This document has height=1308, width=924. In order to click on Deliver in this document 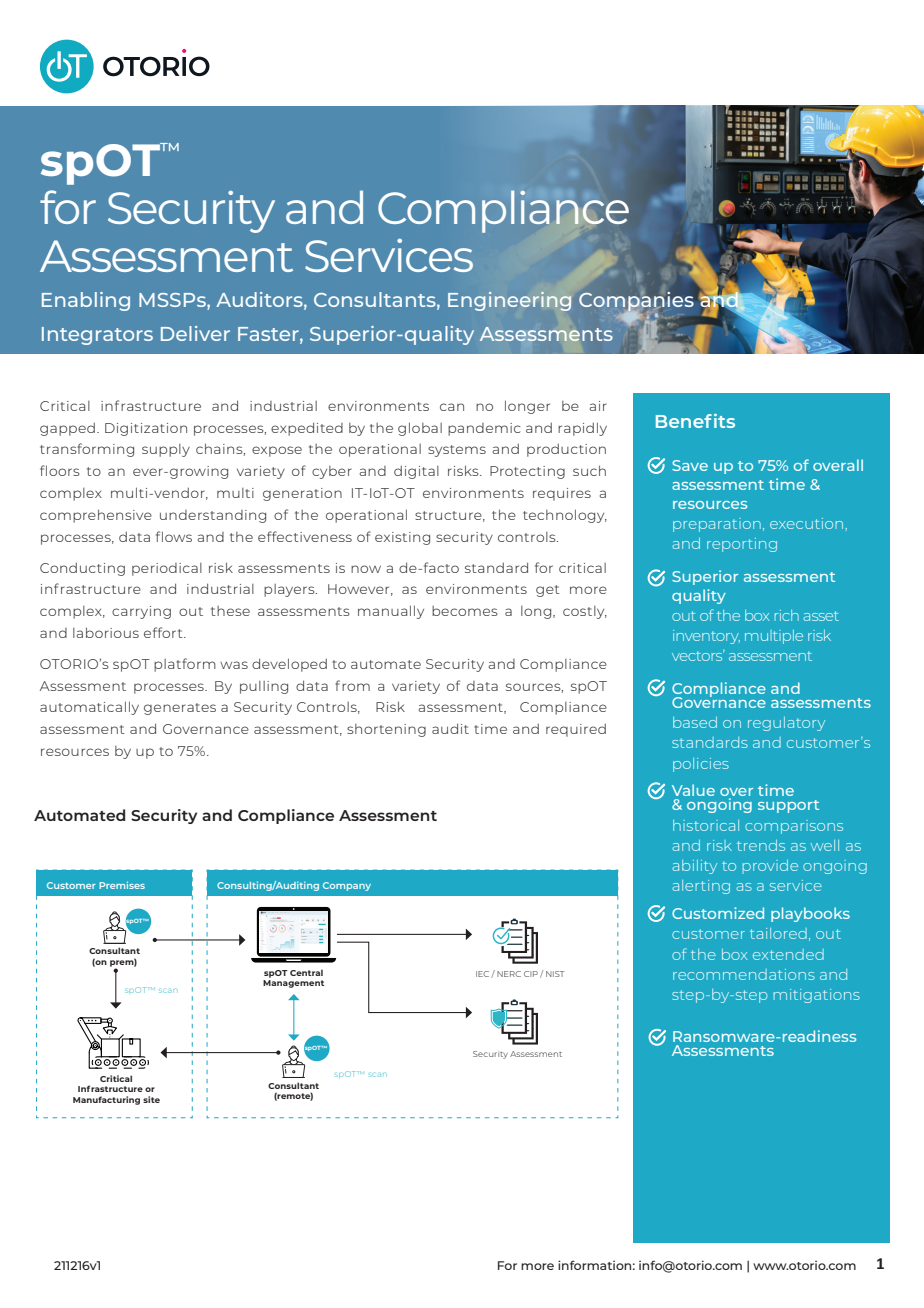, I will do `click(195, 333)`.
